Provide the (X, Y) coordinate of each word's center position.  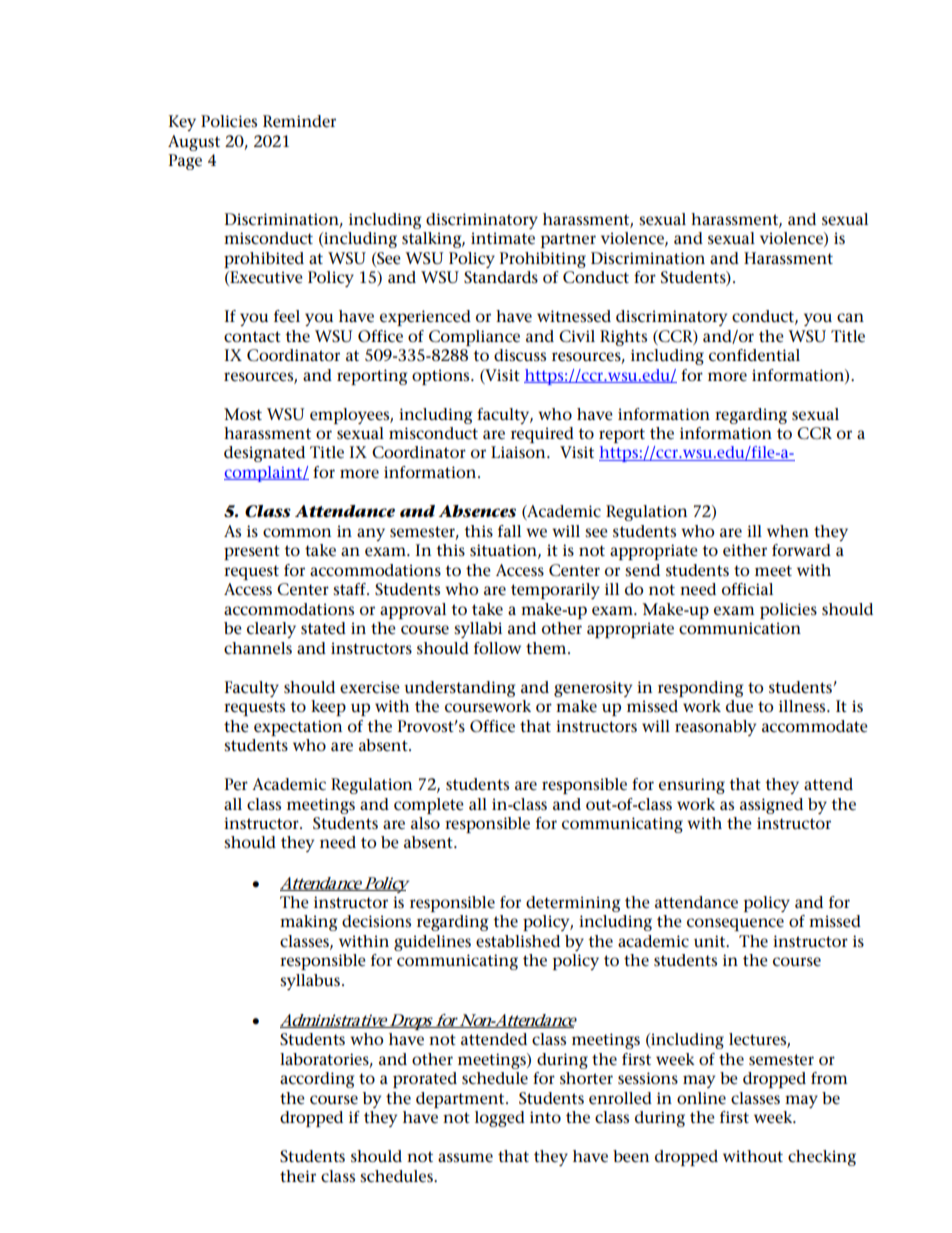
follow (497, 648)
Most (243, 414)
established (518, 941)
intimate (503, 238)
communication (740, 628)
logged (500, 1119)
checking (822, 1158)
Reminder (299, 121)
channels (258, 648)
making (308, 923)
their (298, 1176)
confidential (754, 355)
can (850, 318)
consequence (735, 924)
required (542, 435)
